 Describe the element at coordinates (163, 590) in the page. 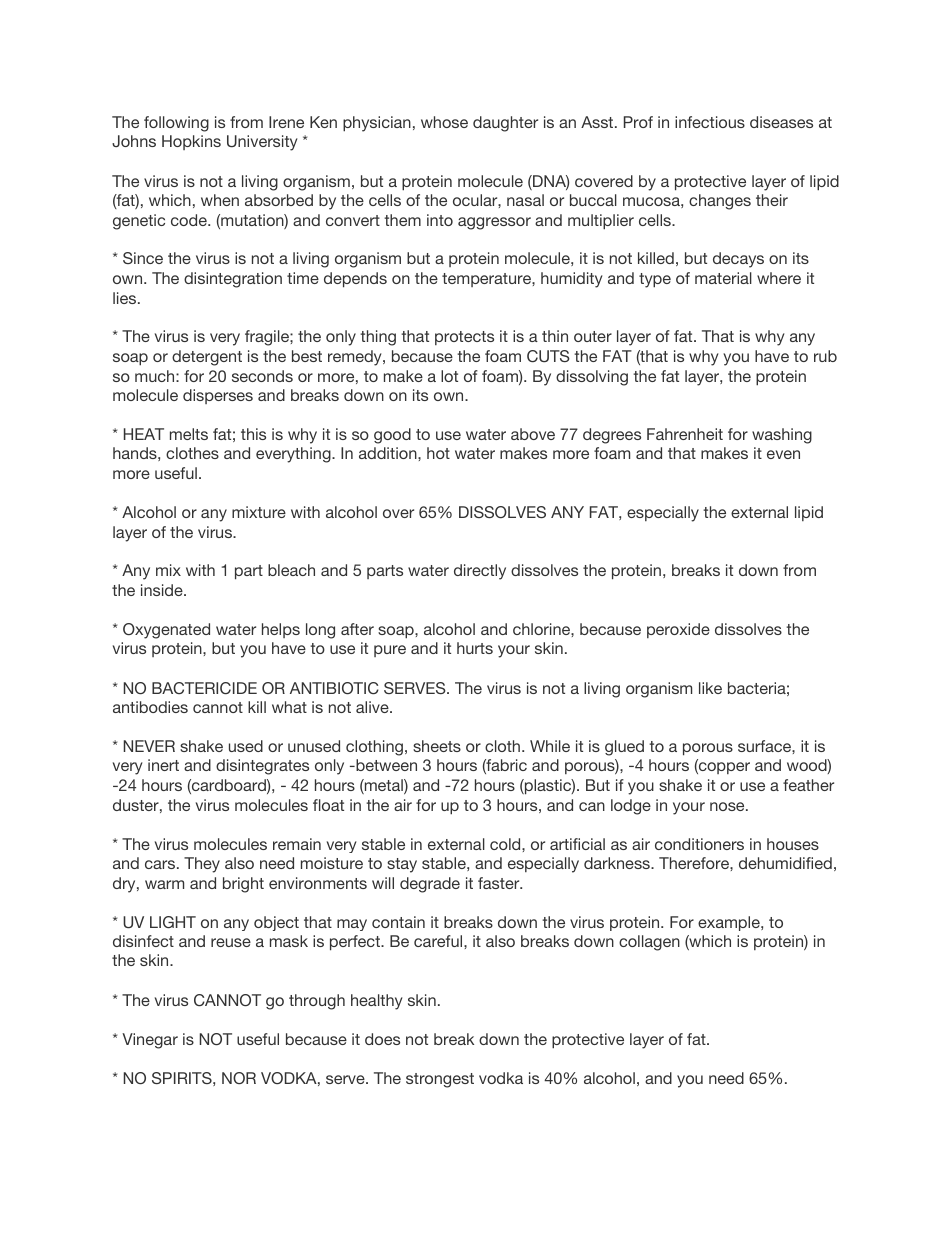

I see `inside` at that location.
